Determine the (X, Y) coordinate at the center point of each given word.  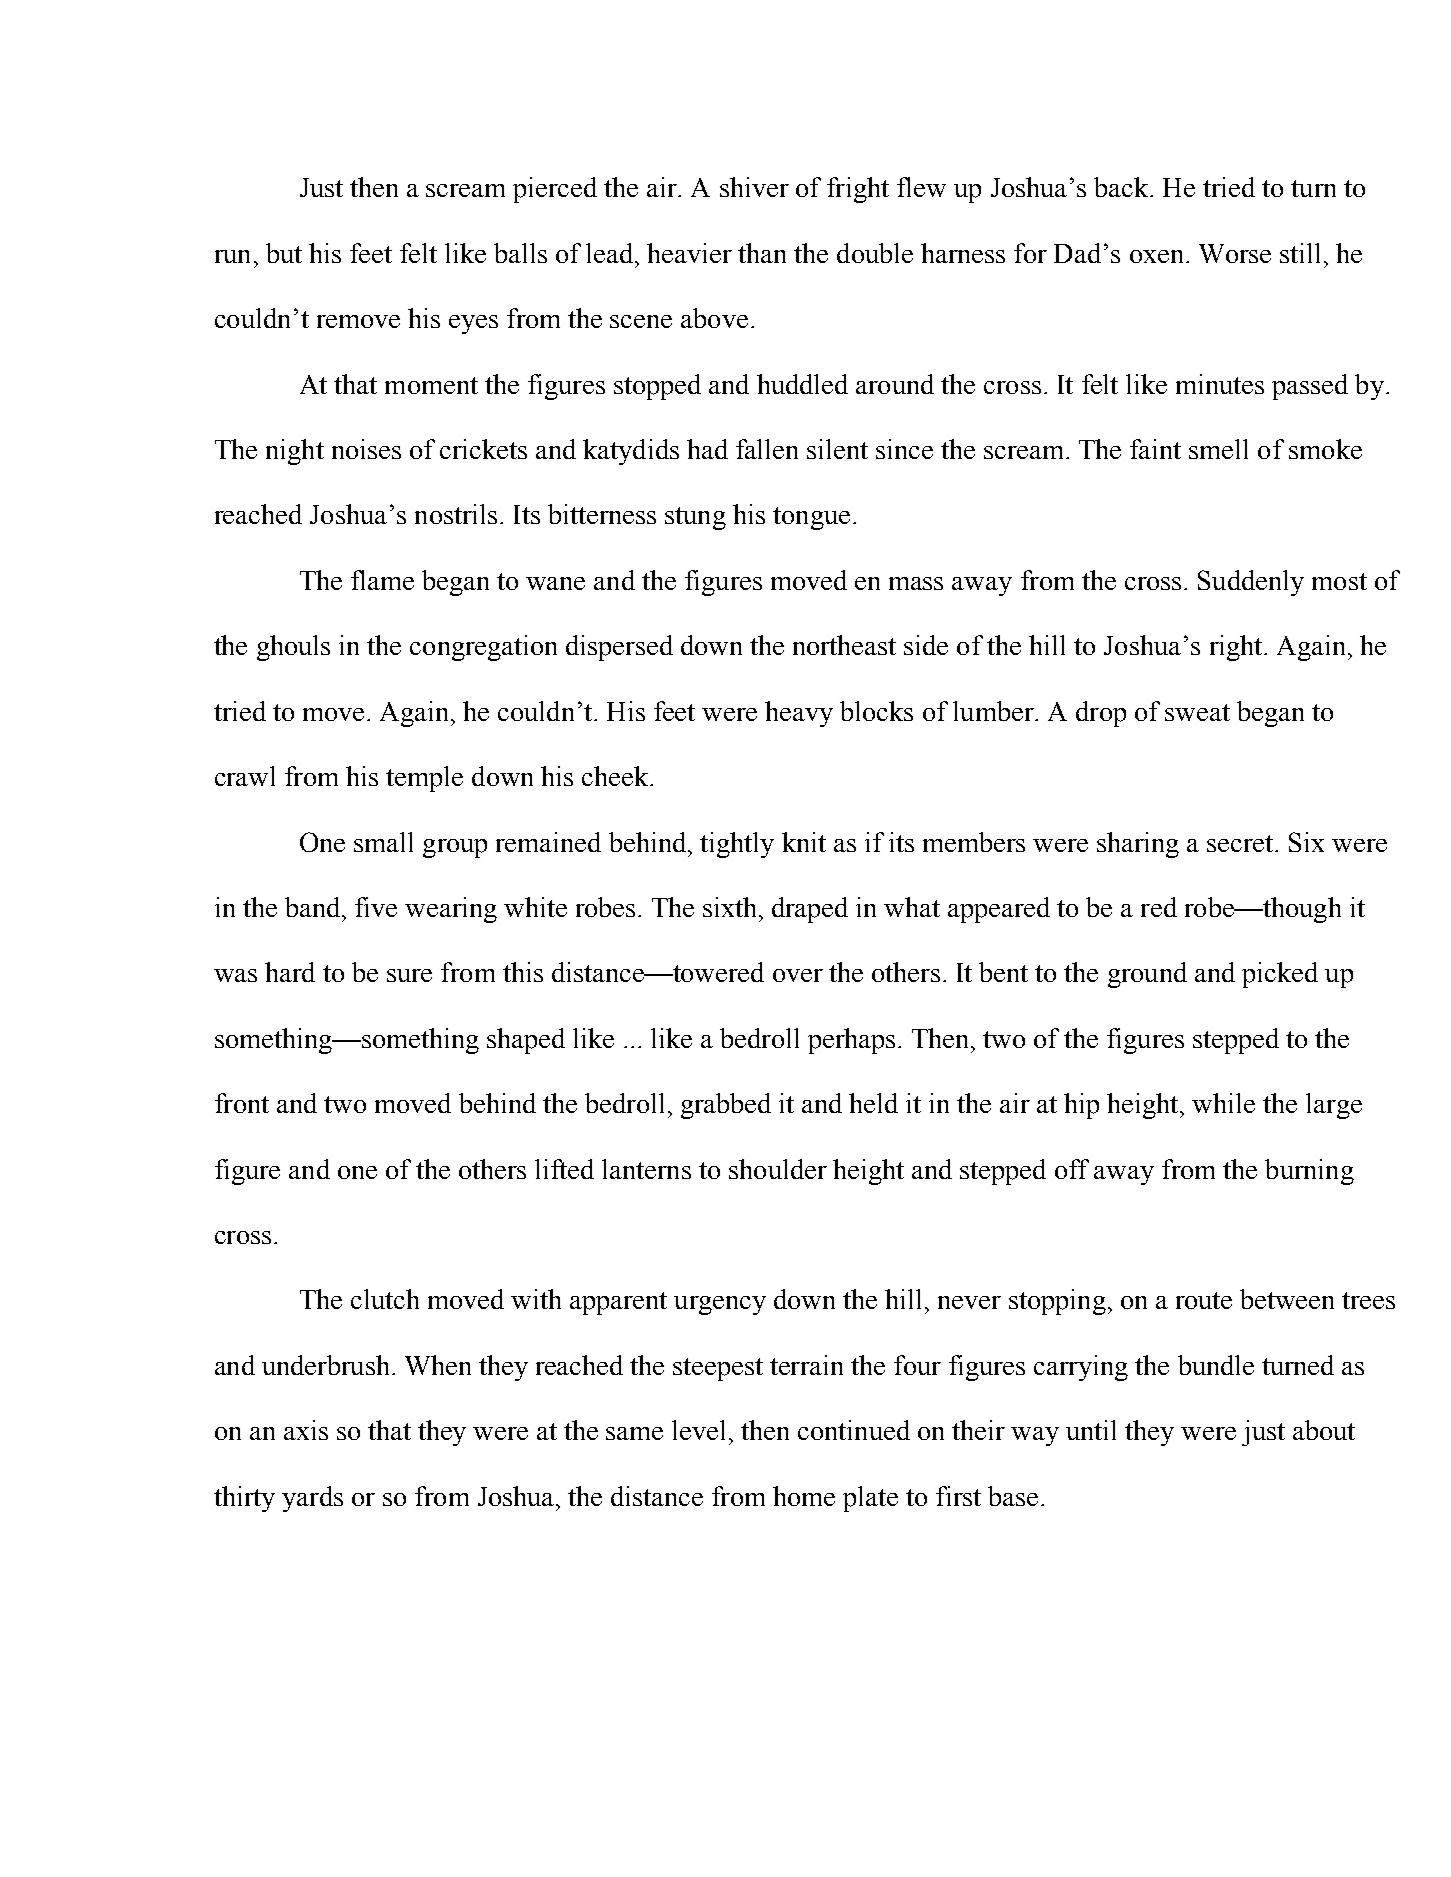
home (804, 1496)
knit (804, 842)
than (762, 253)
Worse (1235, 253)
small (383, 842)
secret (1241, 843)
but (284, 253)
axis (306, 1430)
